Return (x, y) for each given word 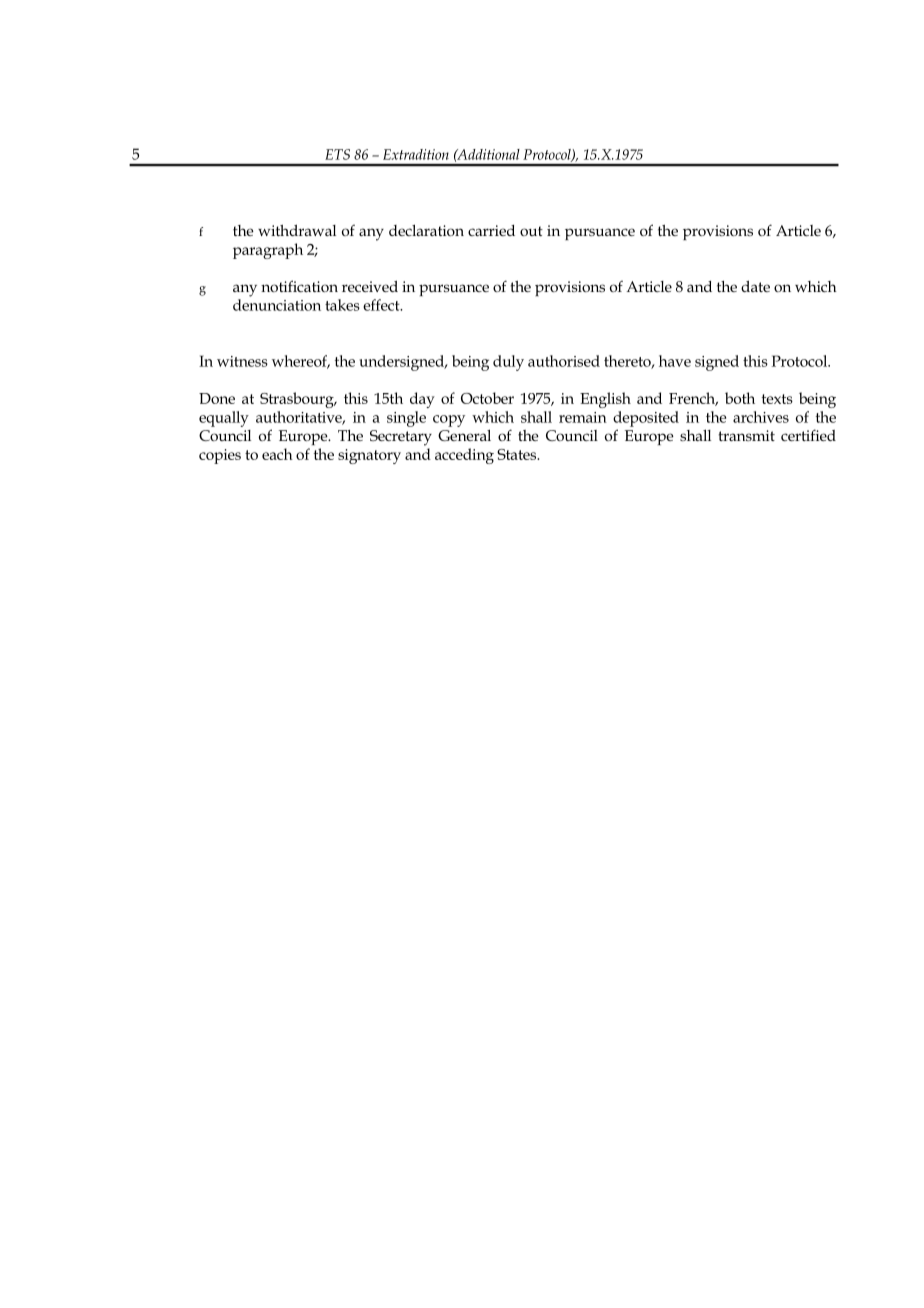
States (518, 454)
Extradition (416, 154)
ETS (337, 154)
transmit (747, 435)
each (277, 454)
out (531, 231)
